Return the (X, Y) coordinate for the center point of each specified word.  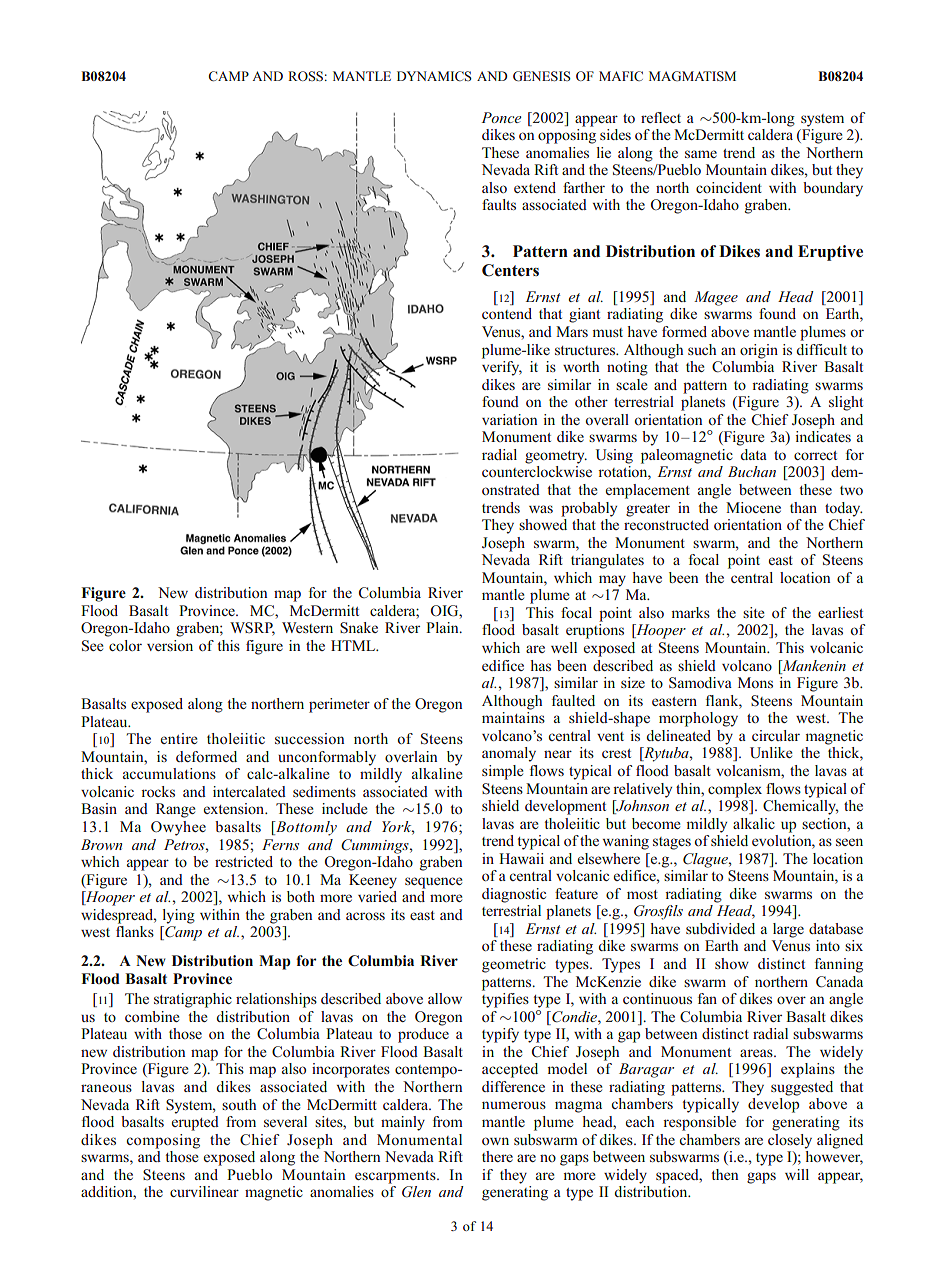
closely (790, 1141)
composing (163, 1141)
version (170, 645)
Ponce (501, 117)
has (541, 665)
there (497, 1156)
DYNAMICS (434, 76)
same (701, 154)
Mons (755, 682)
